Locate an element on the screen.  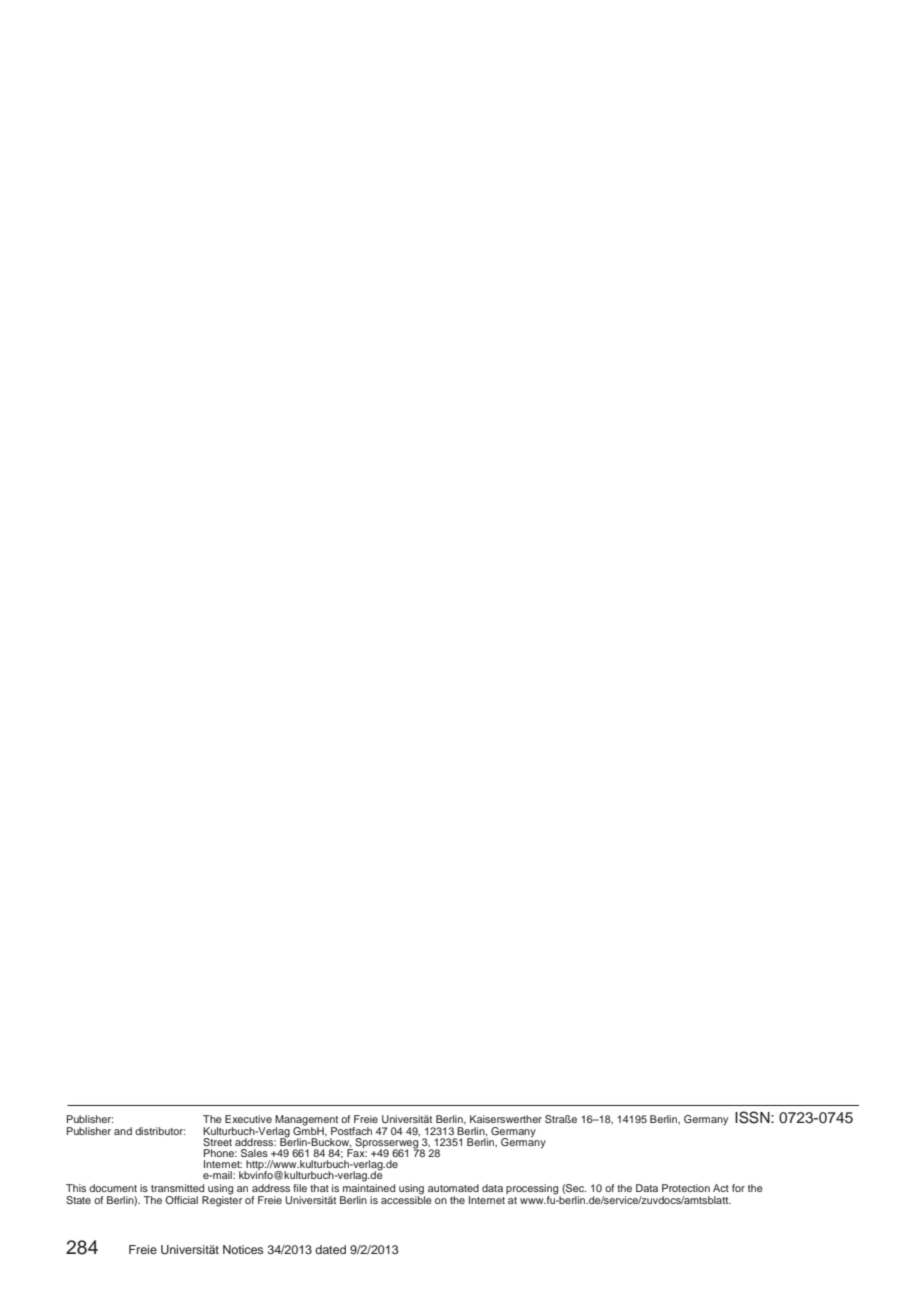
Protection is located at coordinates (686, 1188).
